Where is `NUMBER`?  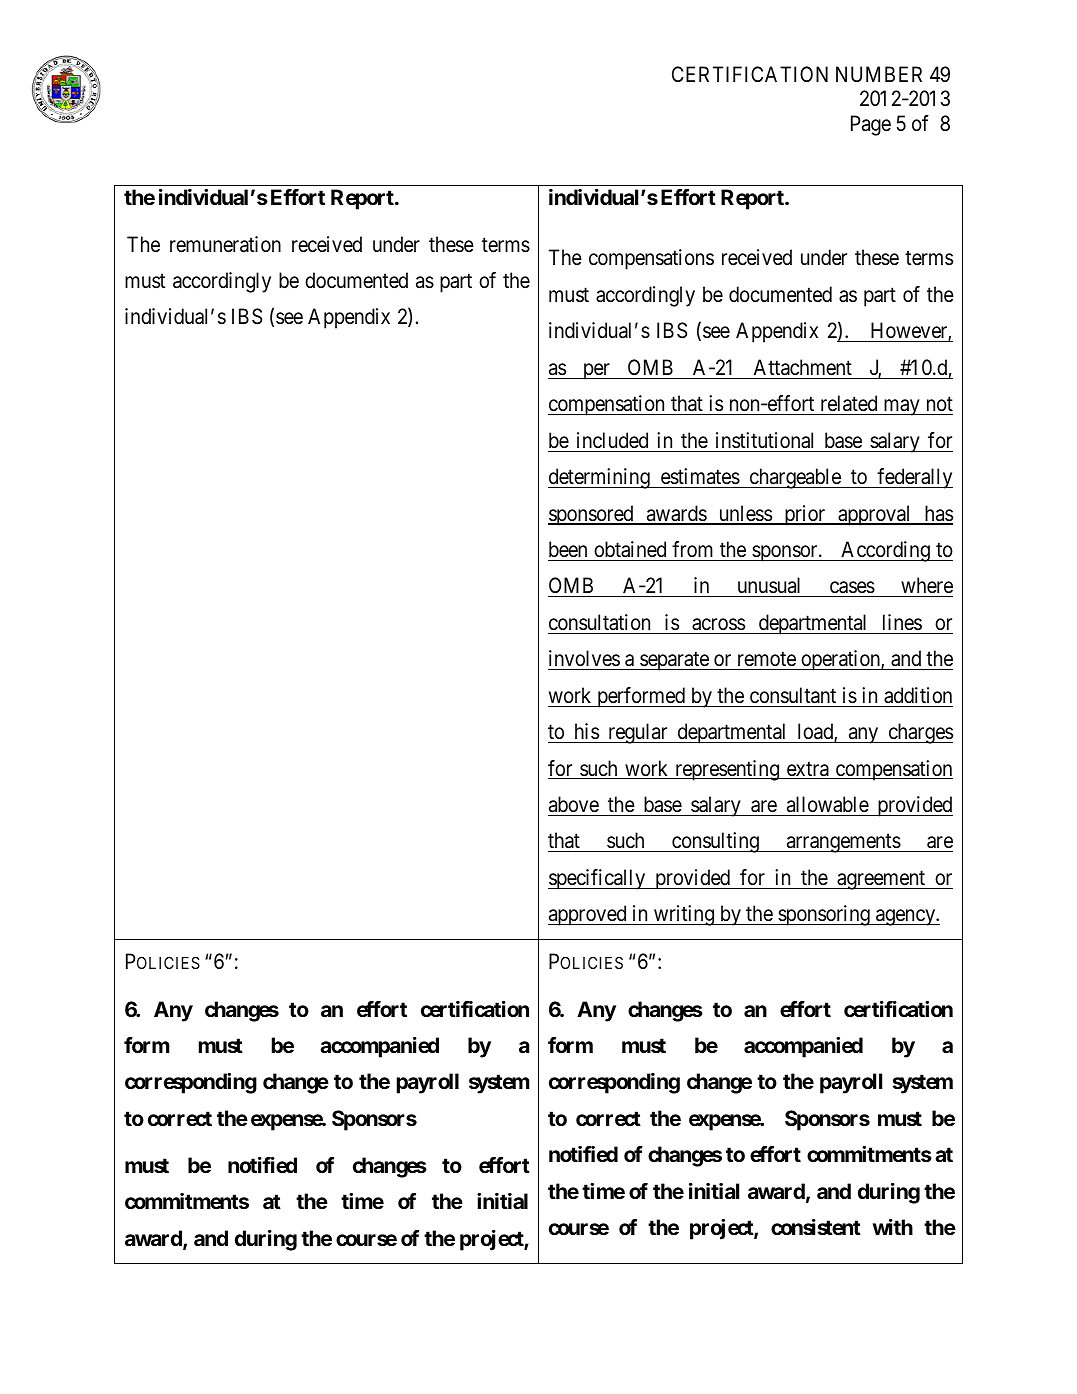 NUMBER is located at coordinates (879, 74).
